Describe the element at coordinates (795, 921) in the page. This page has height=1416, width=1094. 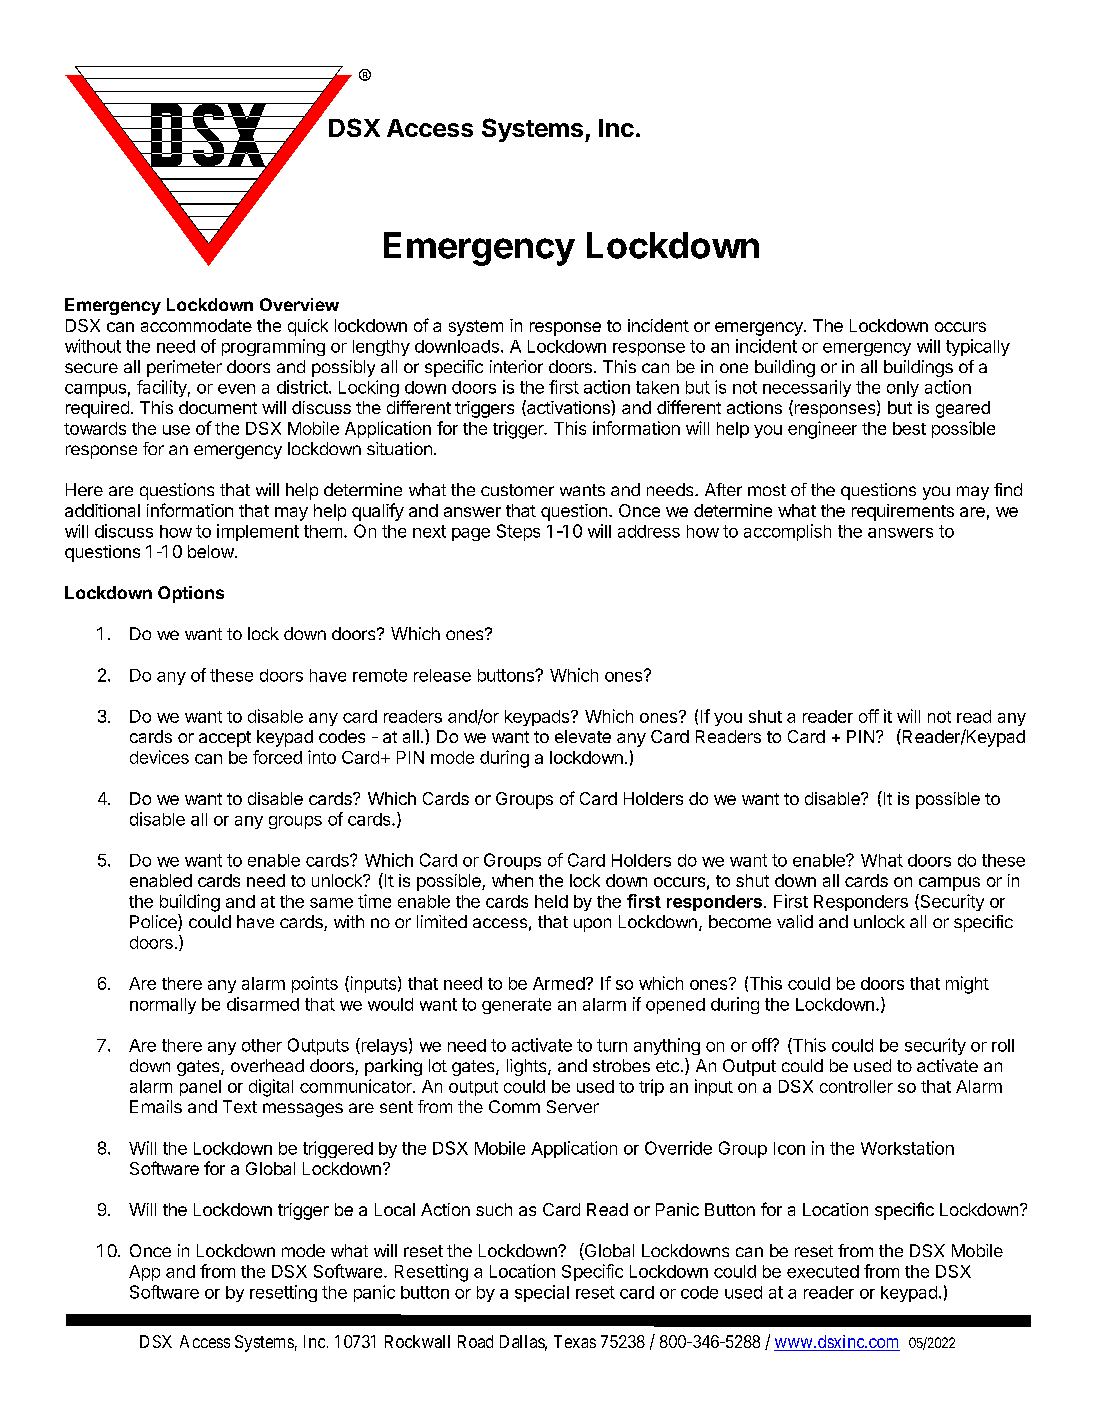
I see `valid` at that location.
